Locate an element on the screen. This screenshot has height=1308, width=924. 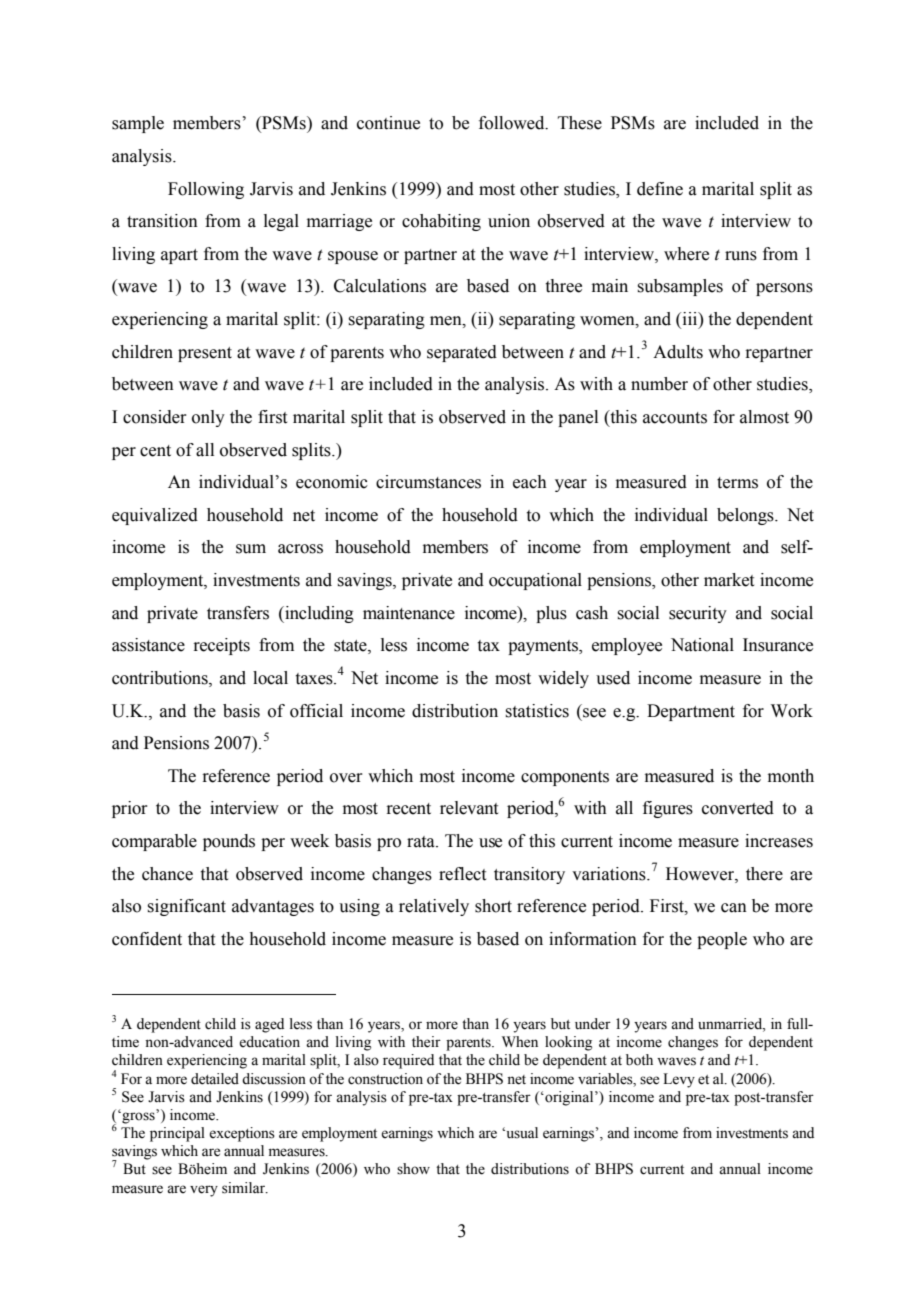
show is located at coordinates (413, 1169).
